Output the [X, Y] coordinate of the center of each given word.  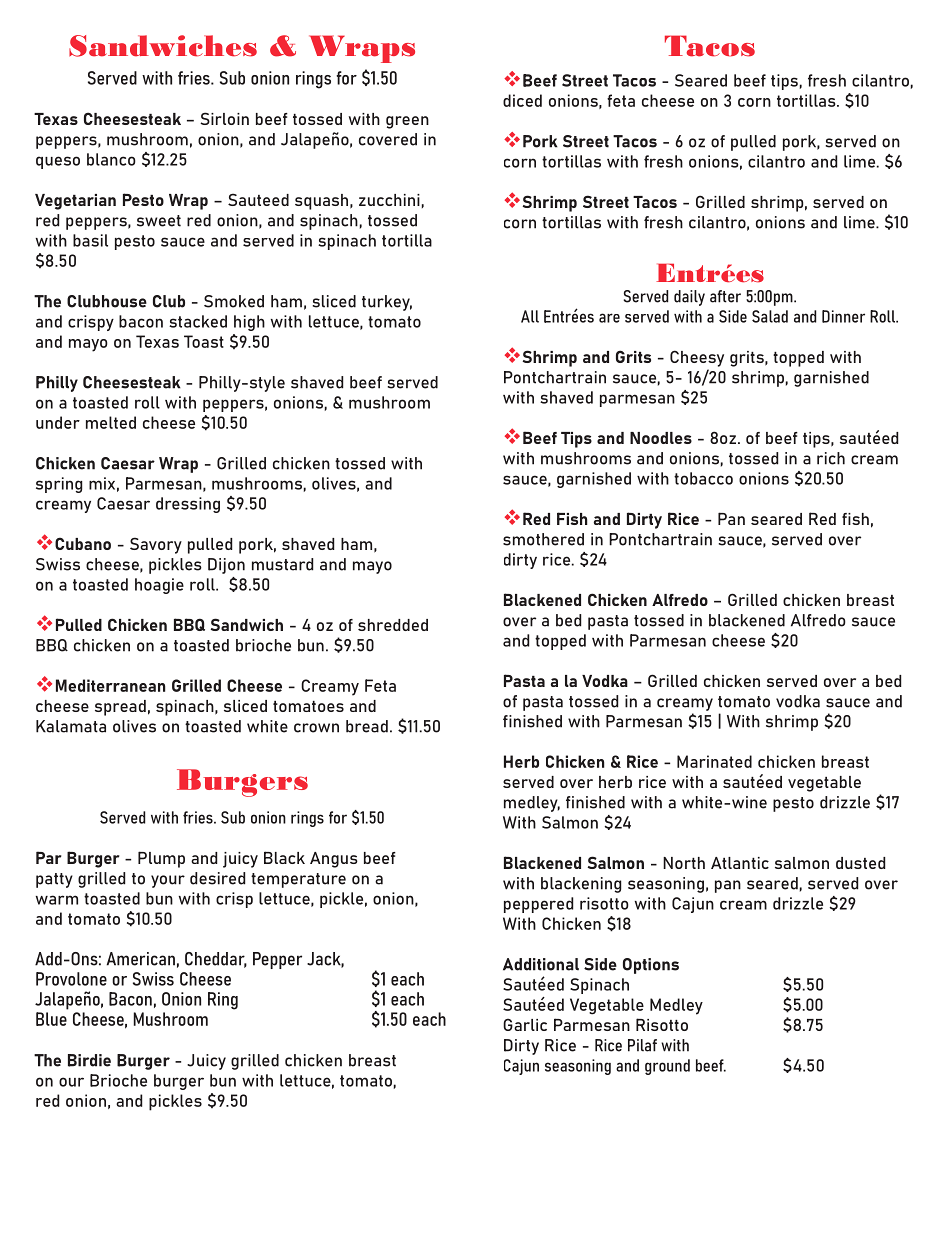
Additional [541, 964]
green [407, 122]
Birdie [89, 1060]
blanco [111, 159]
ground [667, 1067]
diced [522, 100]
